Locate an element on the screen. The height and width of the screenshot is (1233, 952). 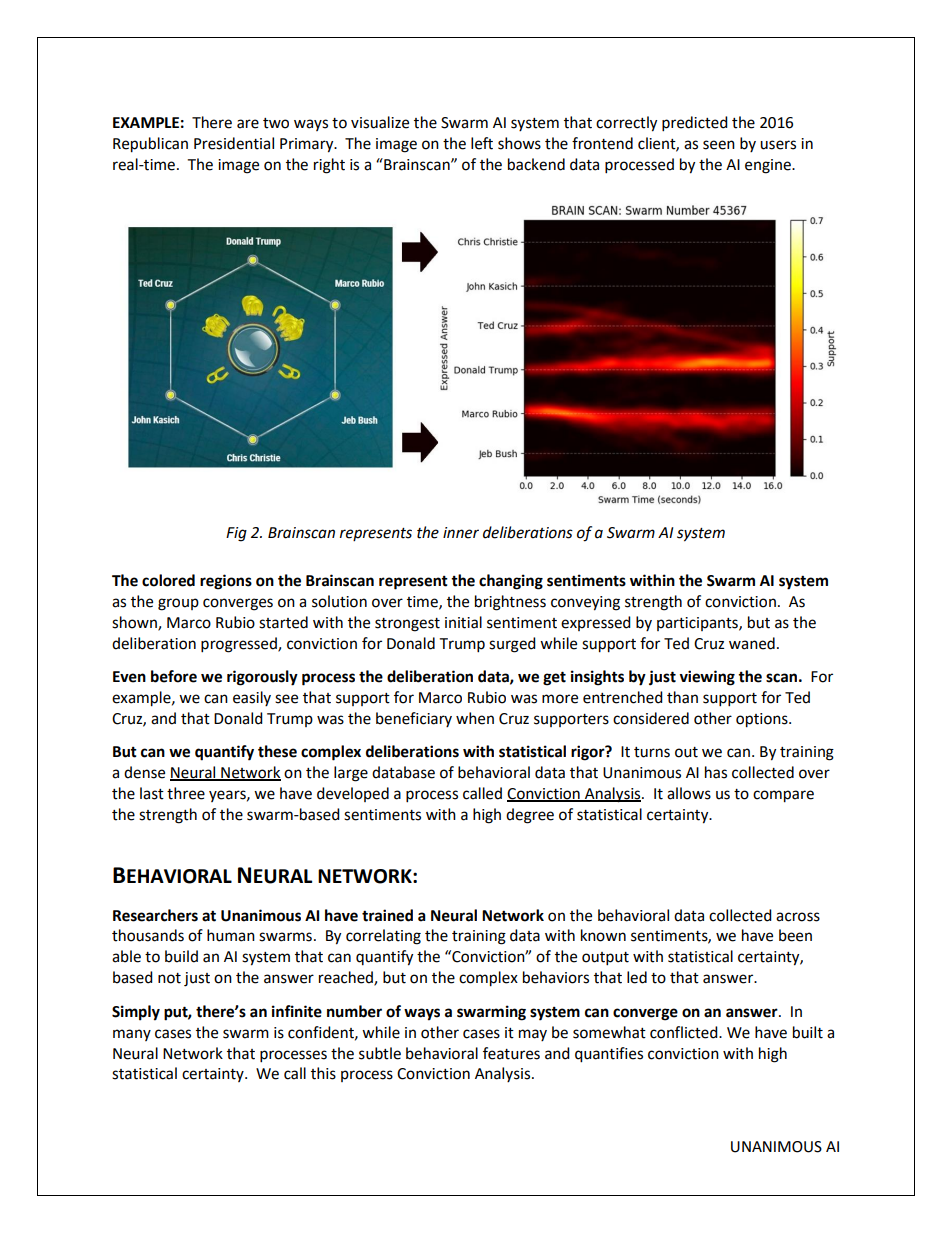
regions is located at coordinates (226, 582).
